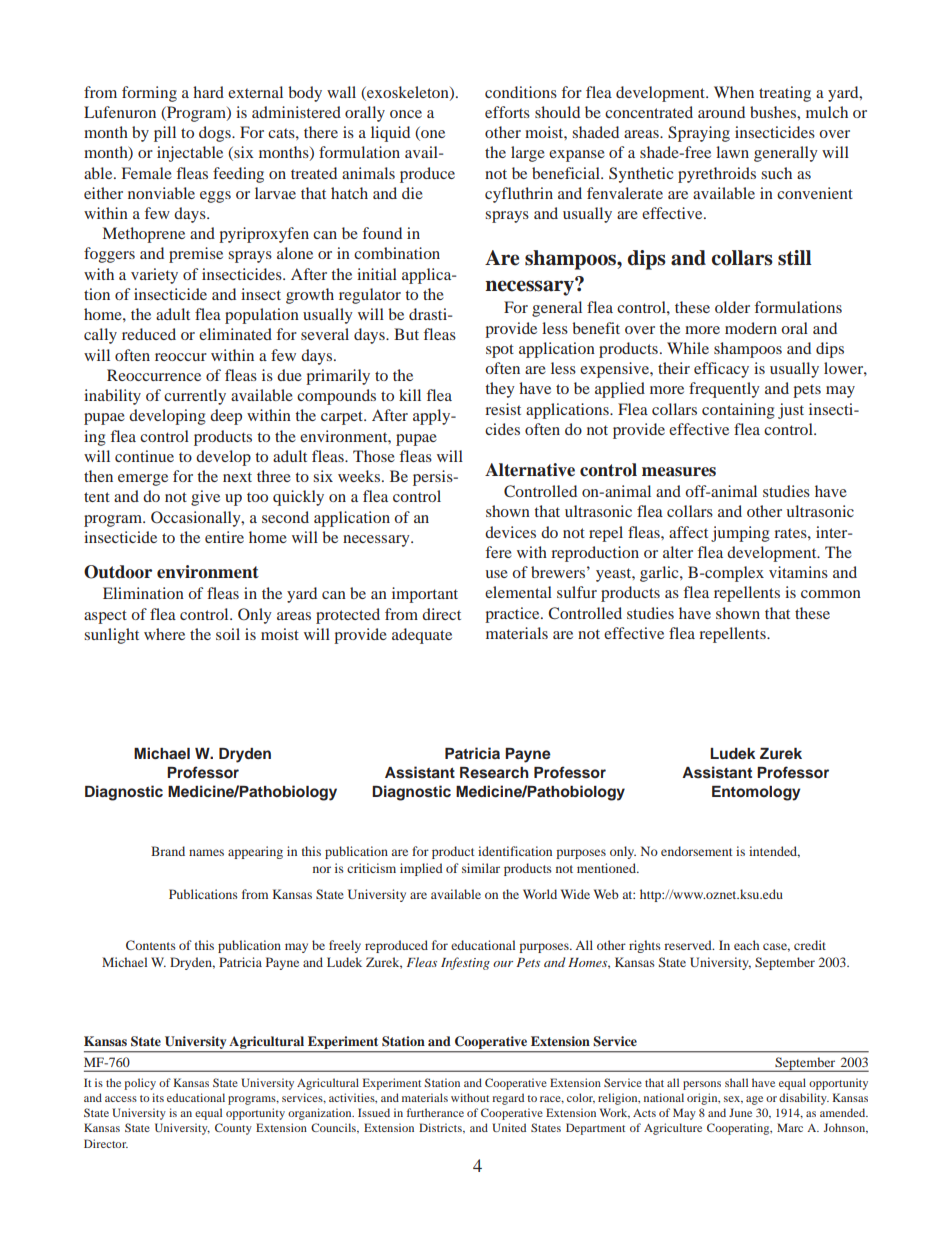 The image size is (952, 1233). What do you see at coordinates (195, 397) in the screenshot?
I see `currently` at bounding box center [195, 397].
